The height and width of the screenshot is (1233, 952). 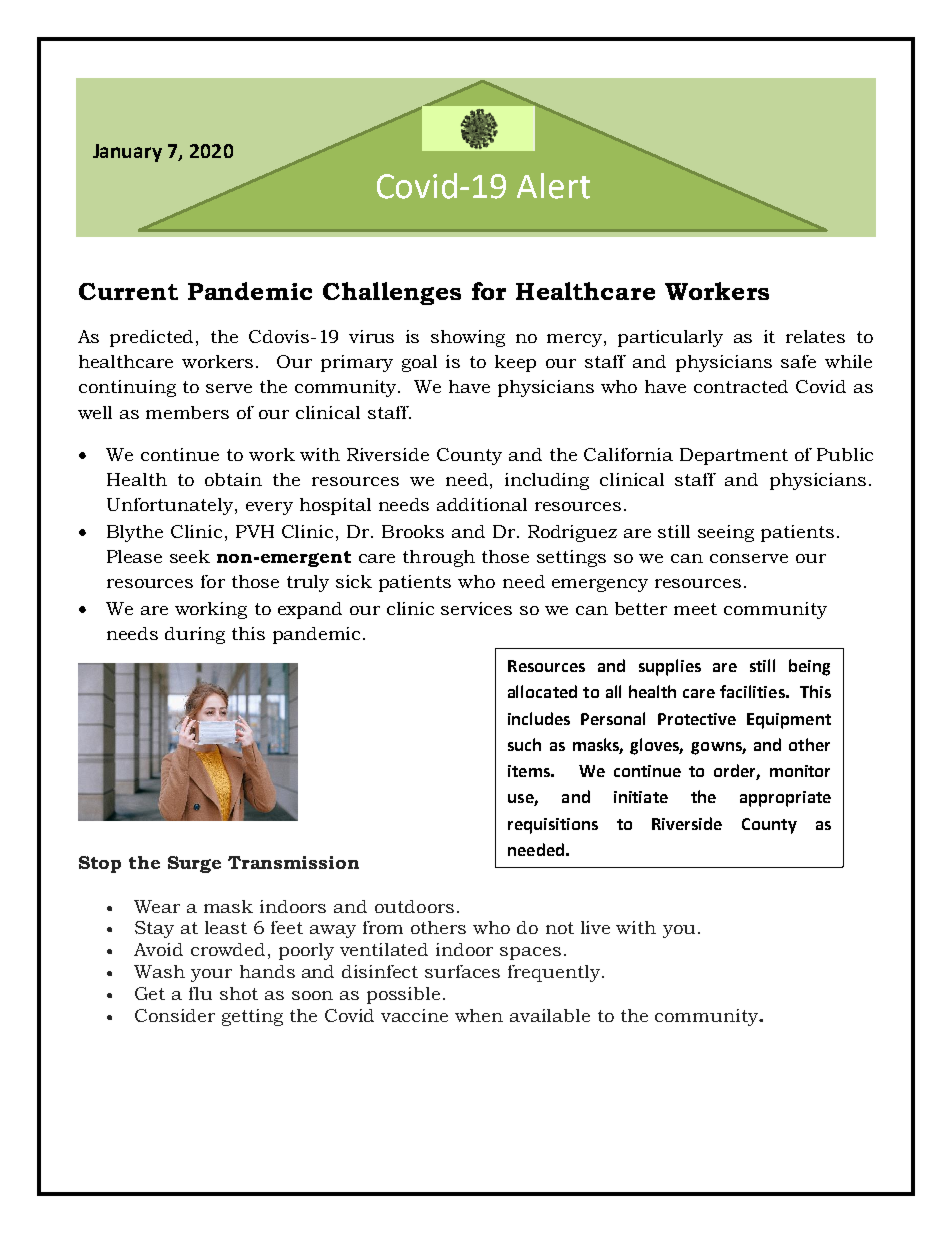 I want to click on during, so click(x=195, y=635).
